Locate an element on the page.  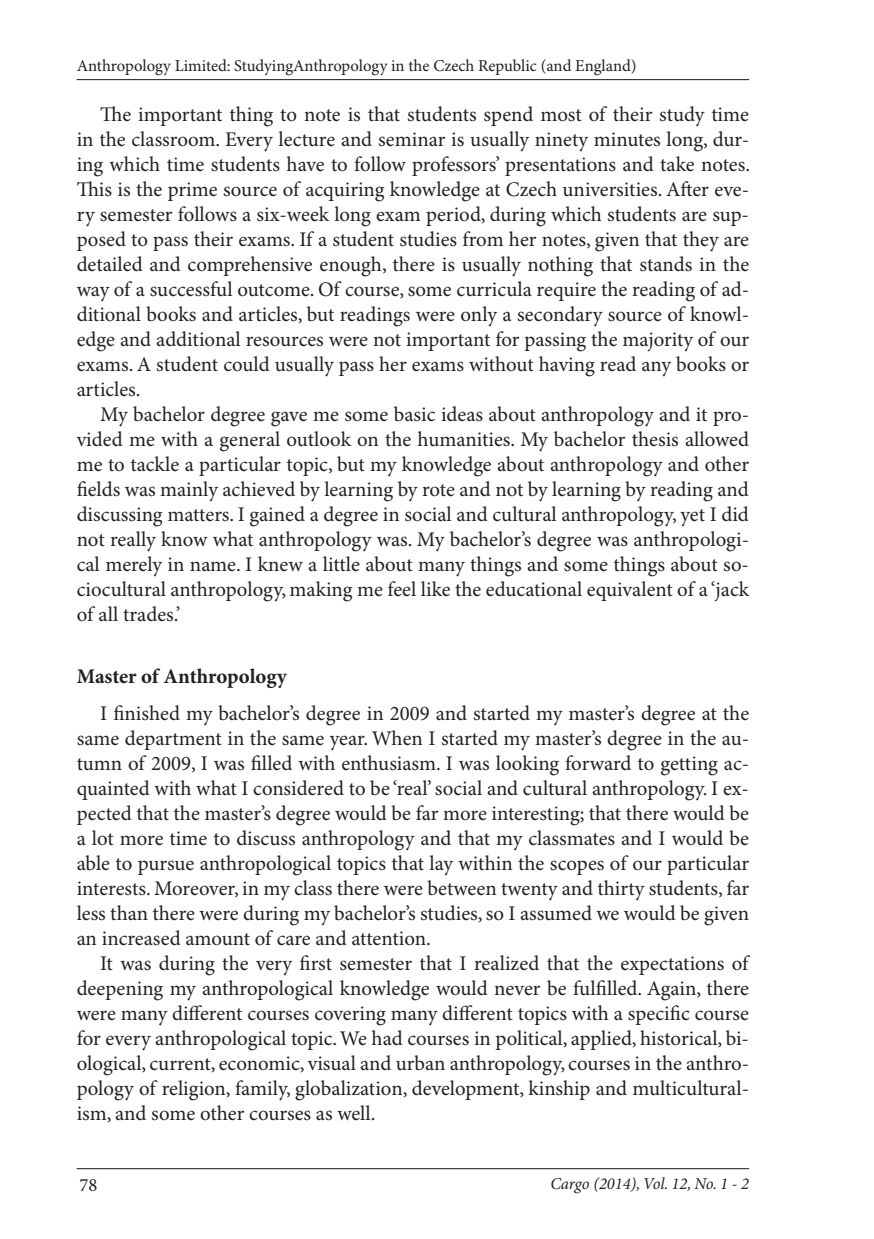
Vol is located at coordinates (655, 1183).
